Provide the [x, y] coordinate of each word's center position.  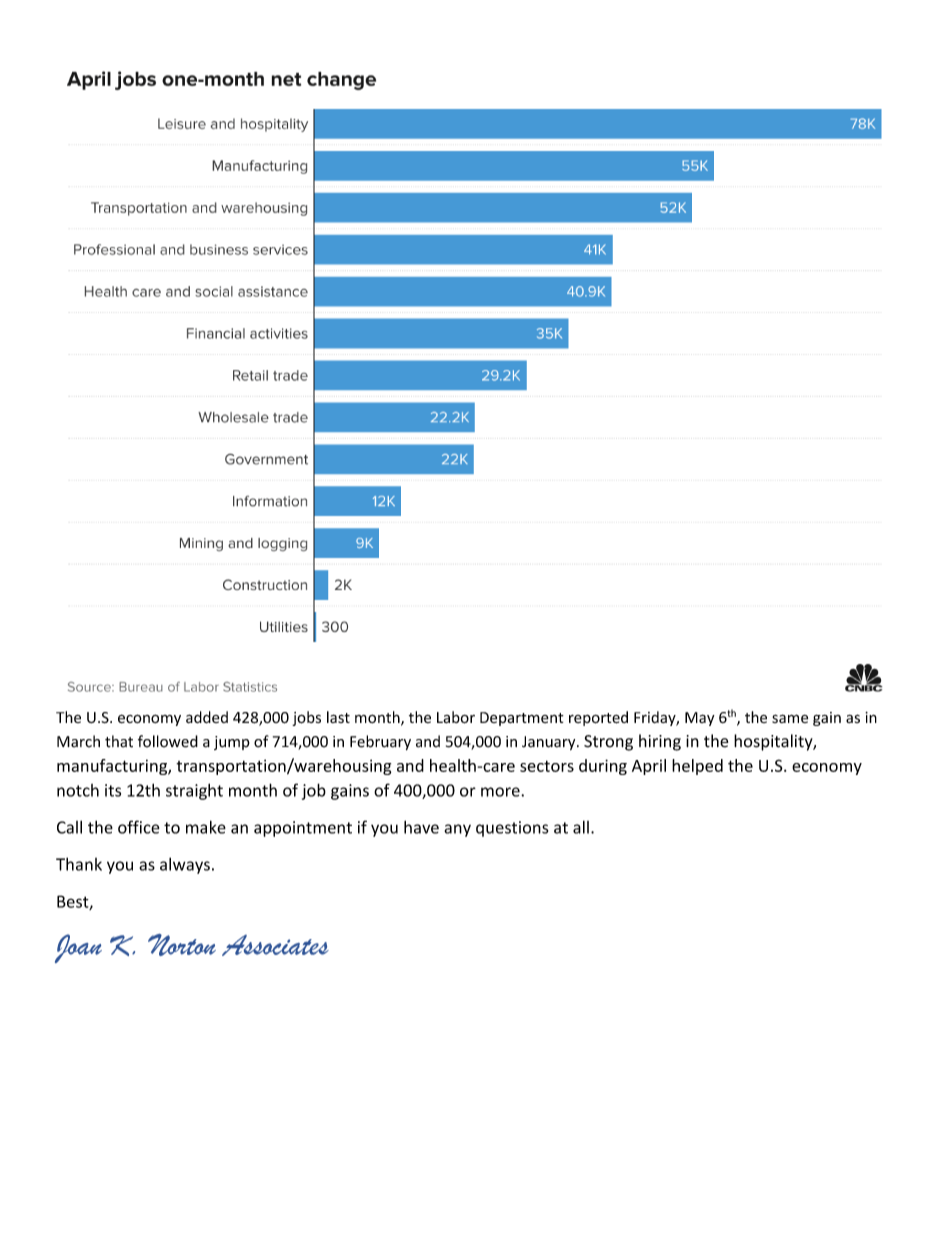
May [700, 719]
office [139, 827]
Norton [182, 945]
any [457, 830]
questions [512, 829]
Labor [456, 717]
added [207, 717]
